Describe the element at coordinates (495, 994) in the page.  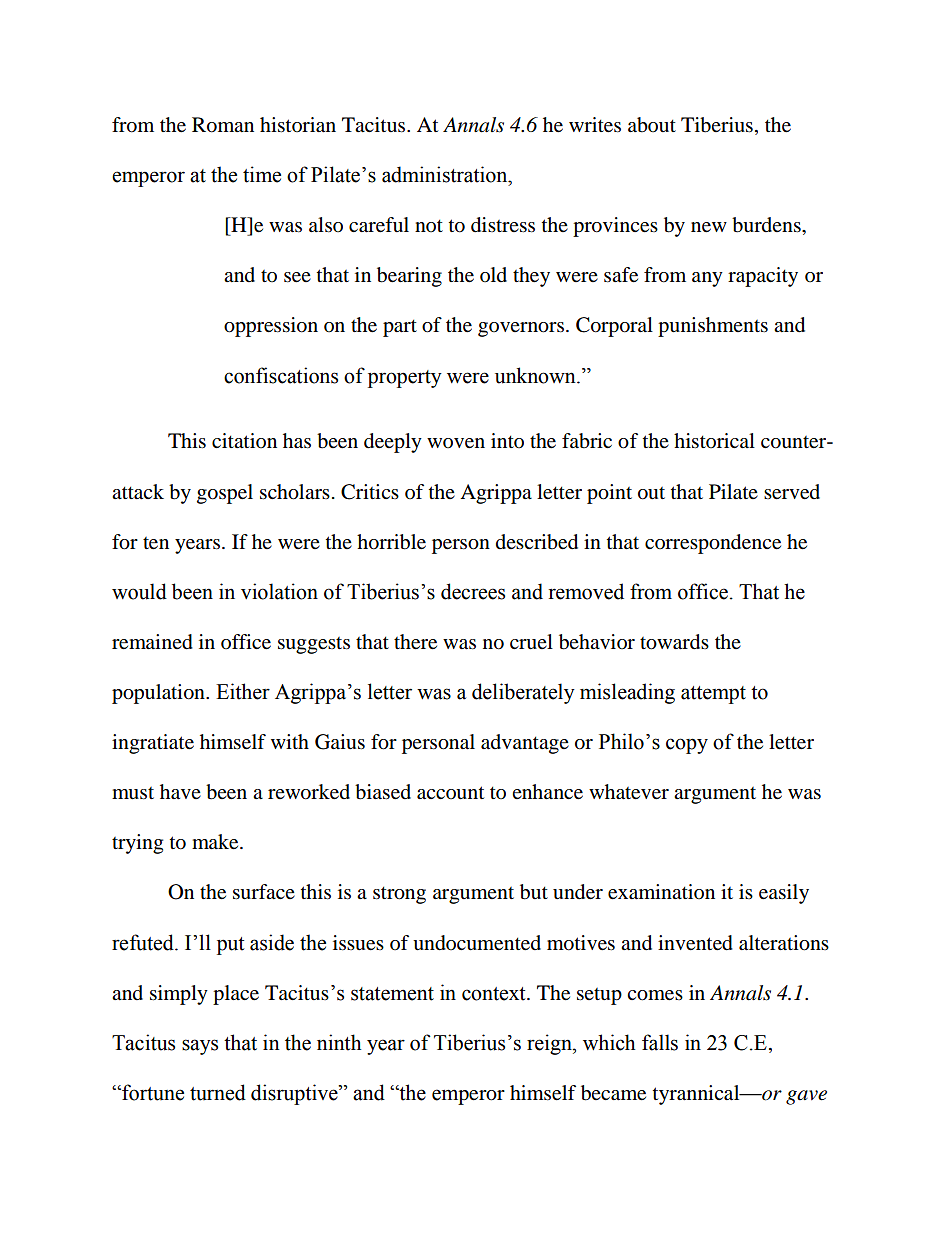
I see `context` at that location.
